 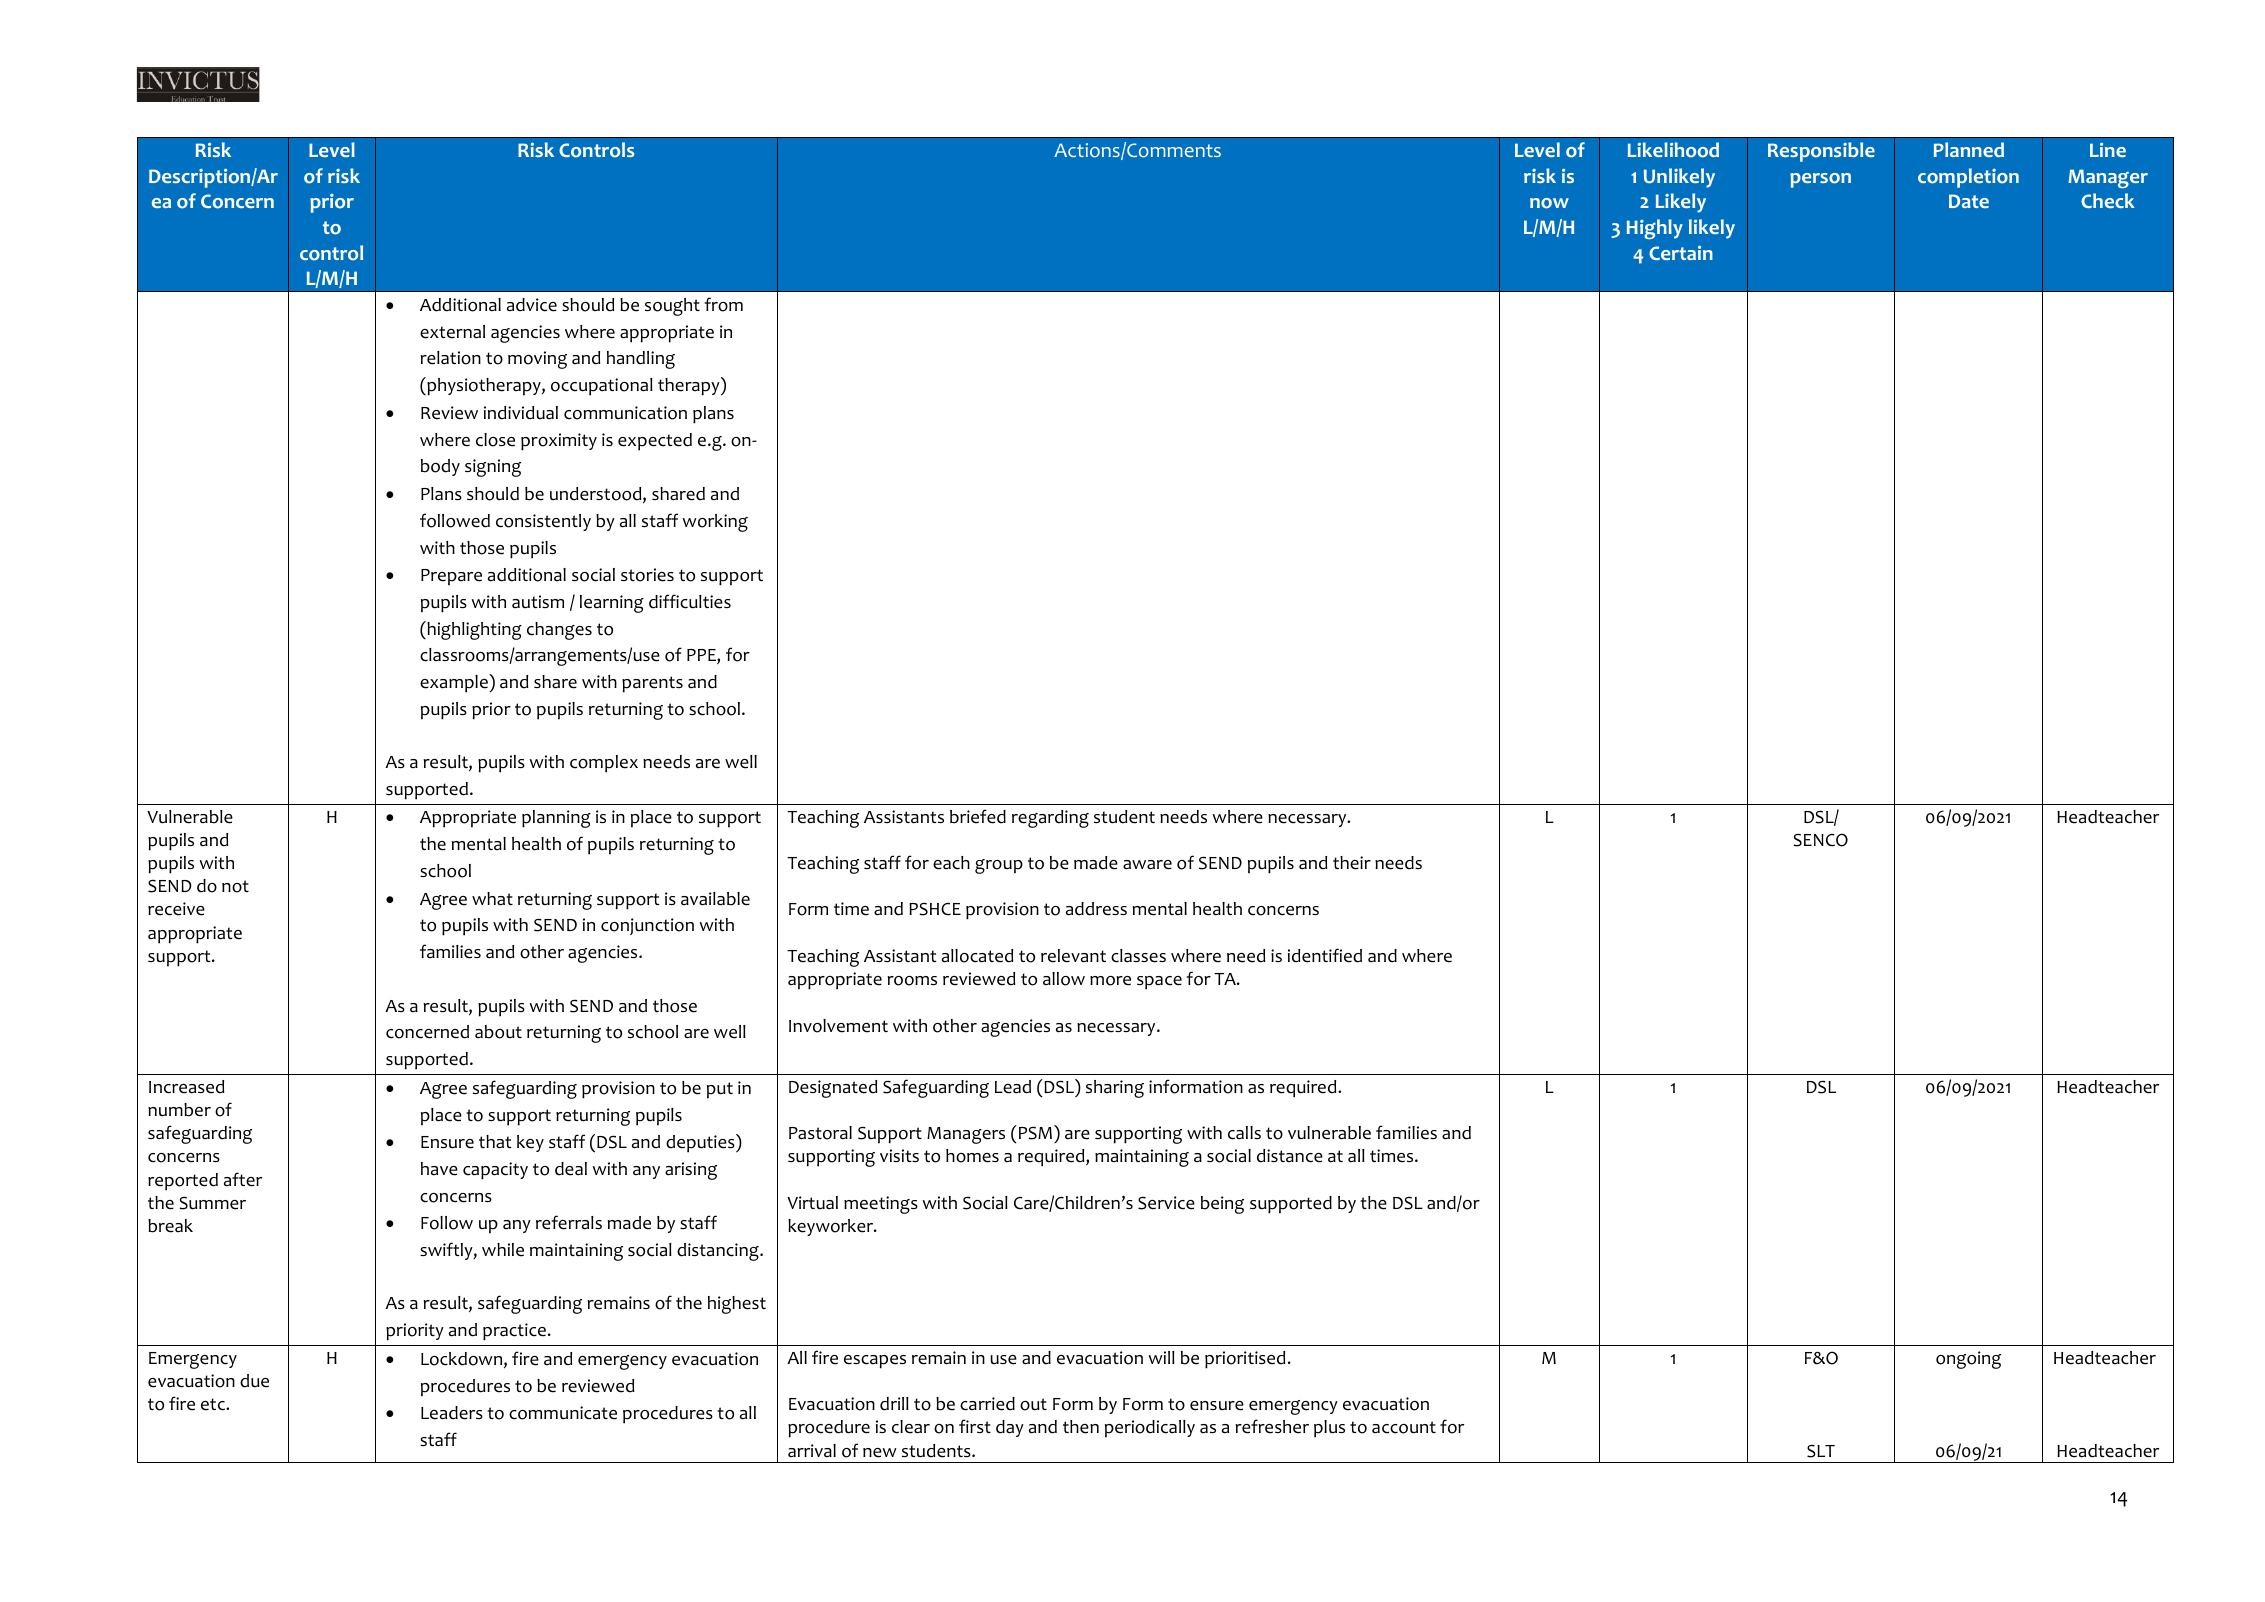 What do you see at coordinates (690, 601) in the screenshot?
I see `difficulties` at bounding box center [690, 601].
